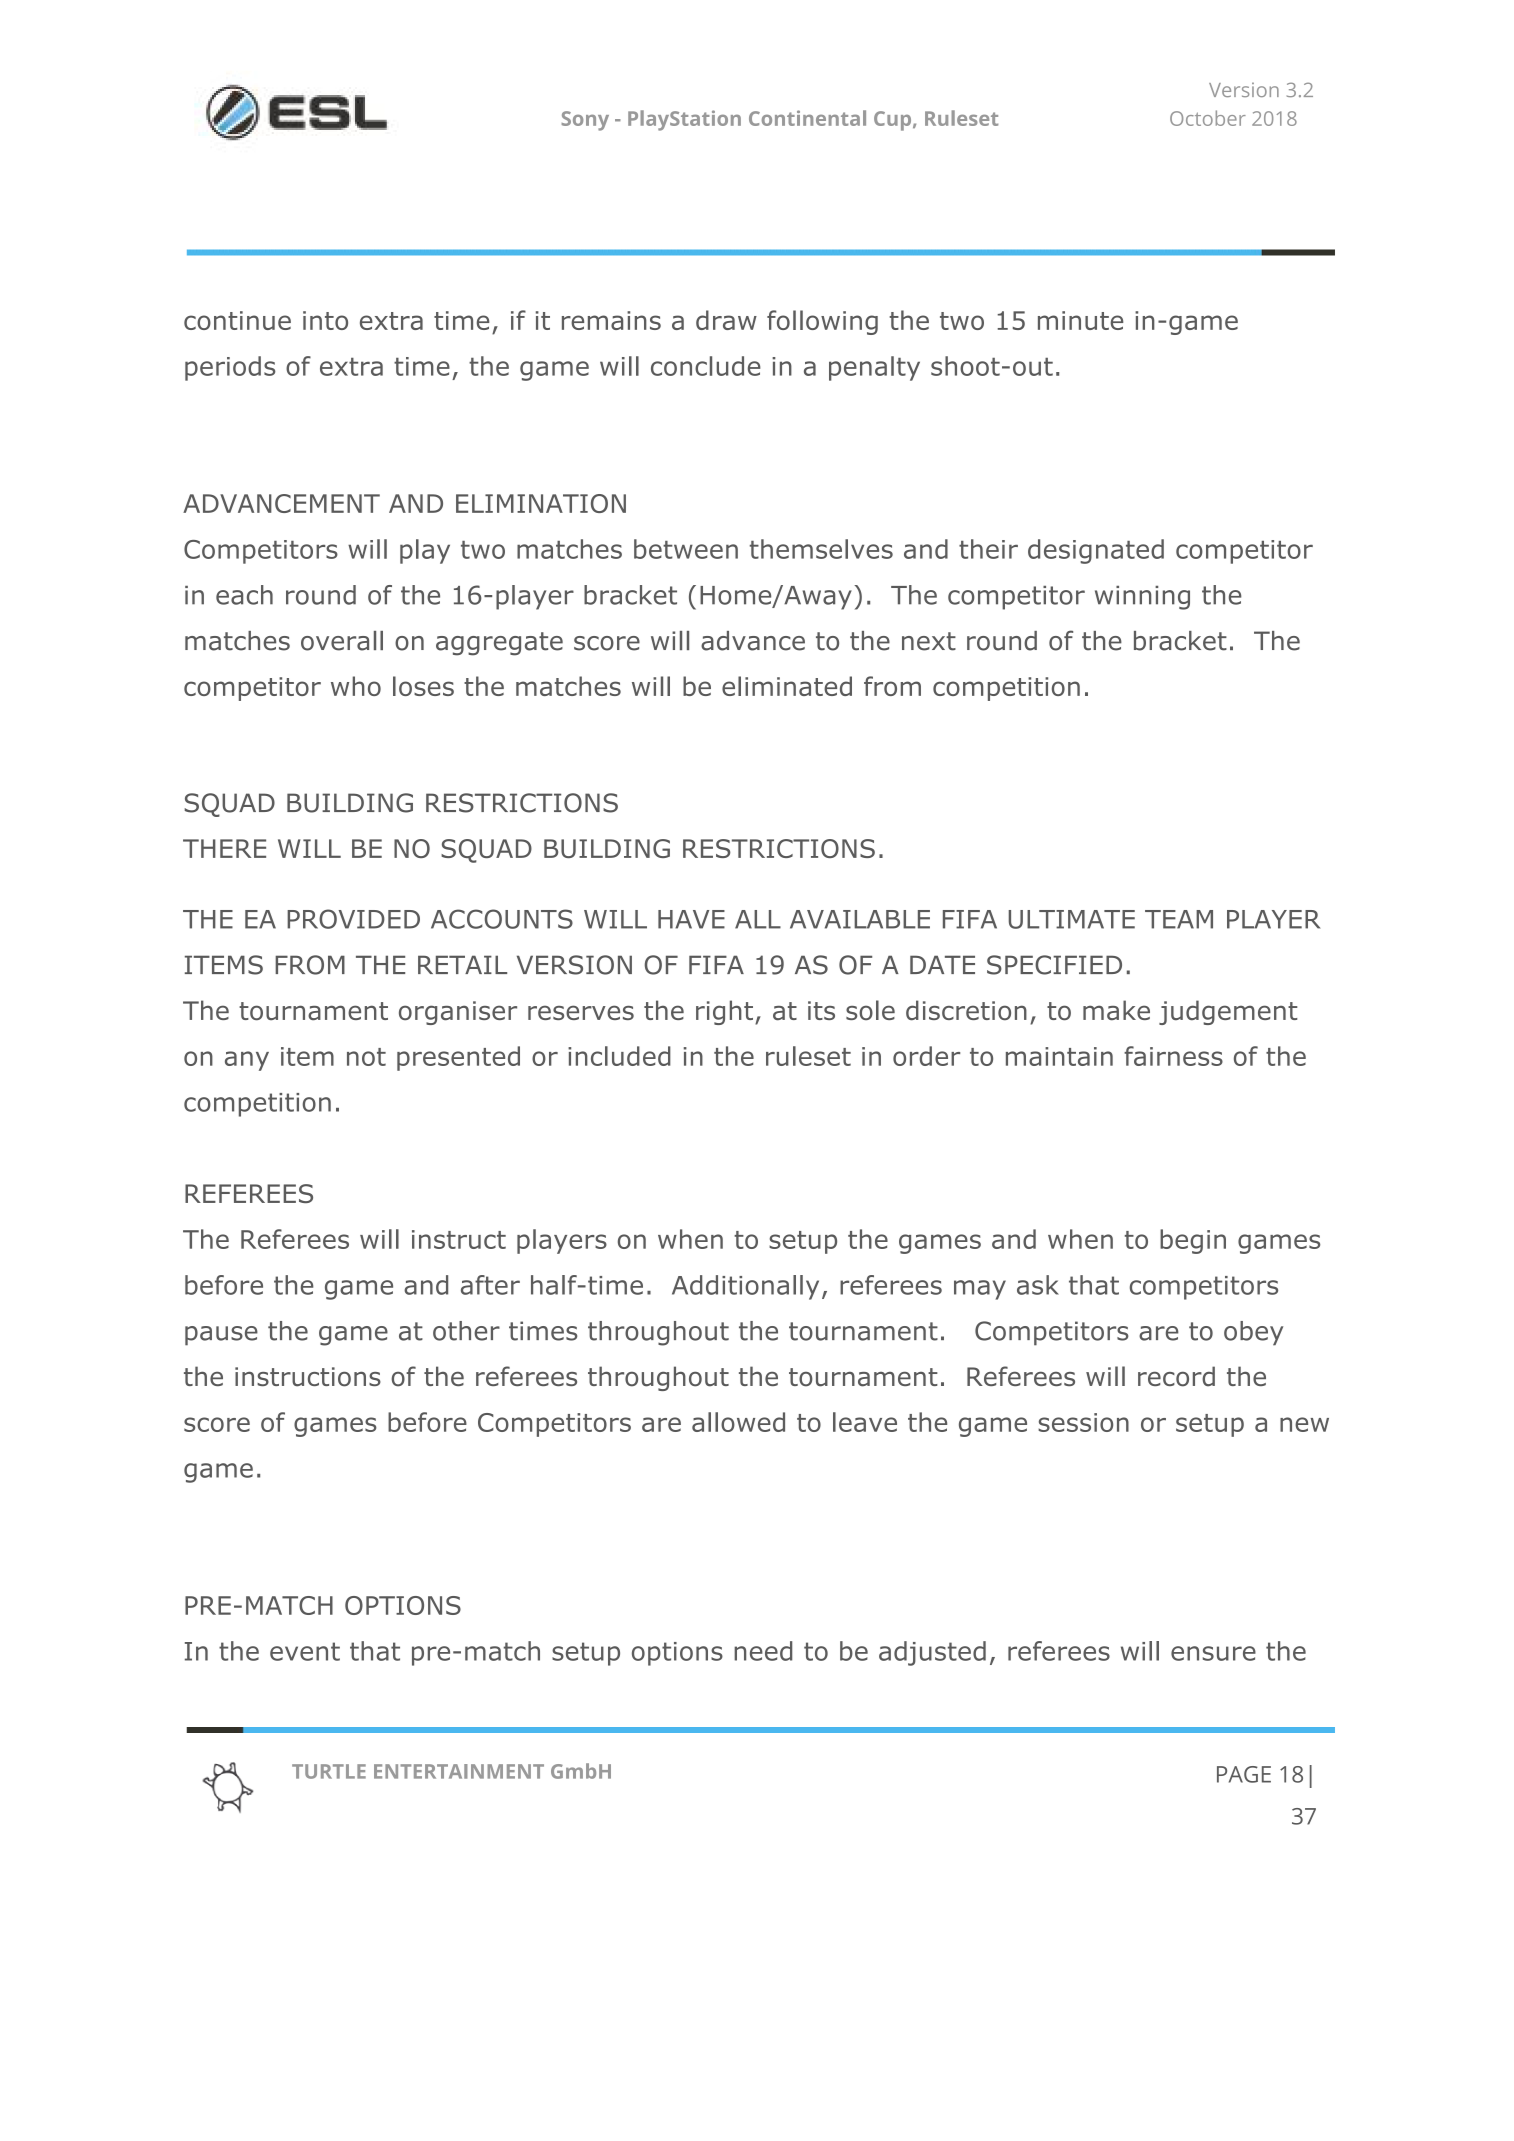 This image has height=2141, width=1514. Describe the element at coordinates (1179, 919) in the image. I see `TEAM` at that location.
